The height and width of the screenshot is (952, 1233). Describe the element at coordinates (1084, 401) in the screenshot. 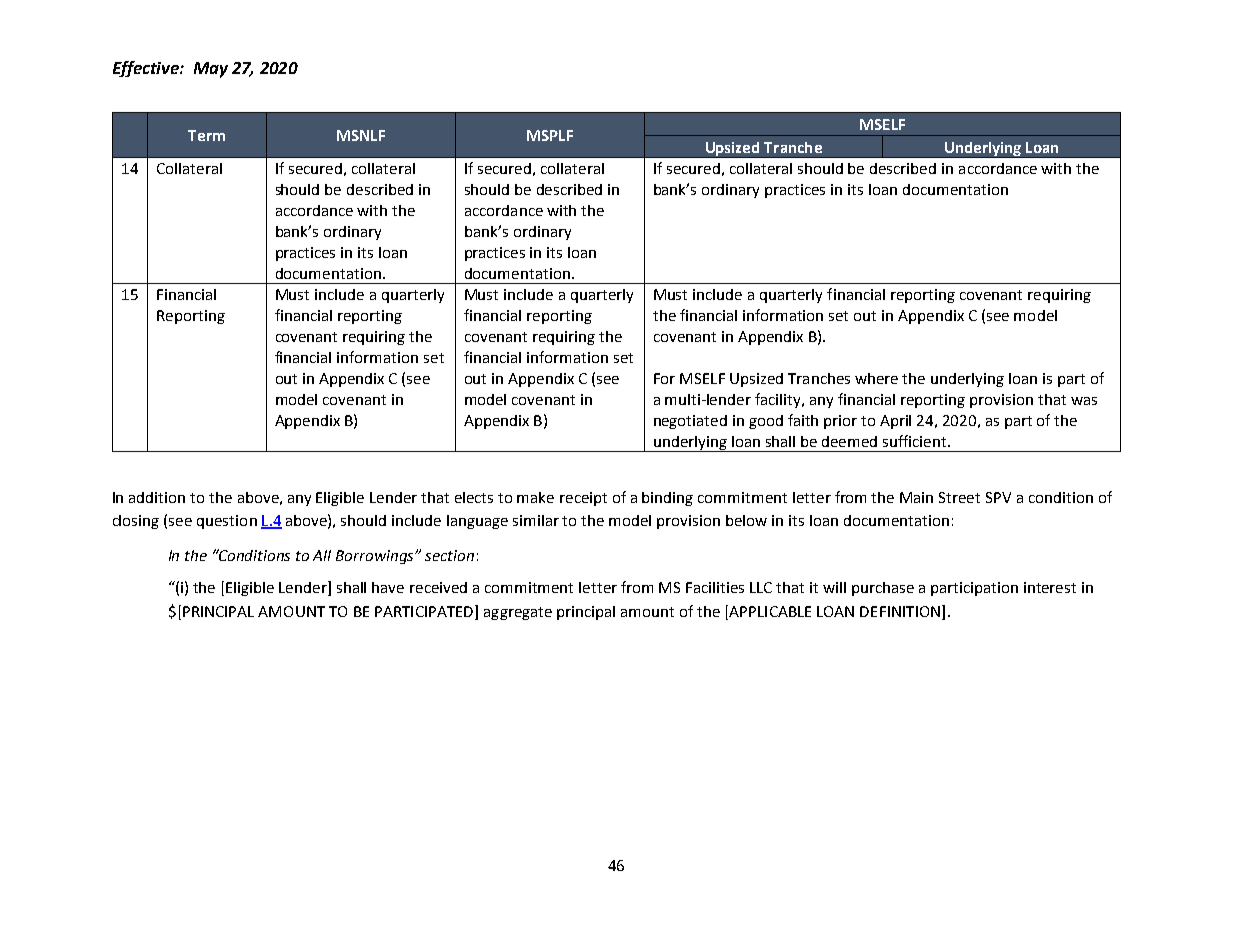

I see `was` at that location.
